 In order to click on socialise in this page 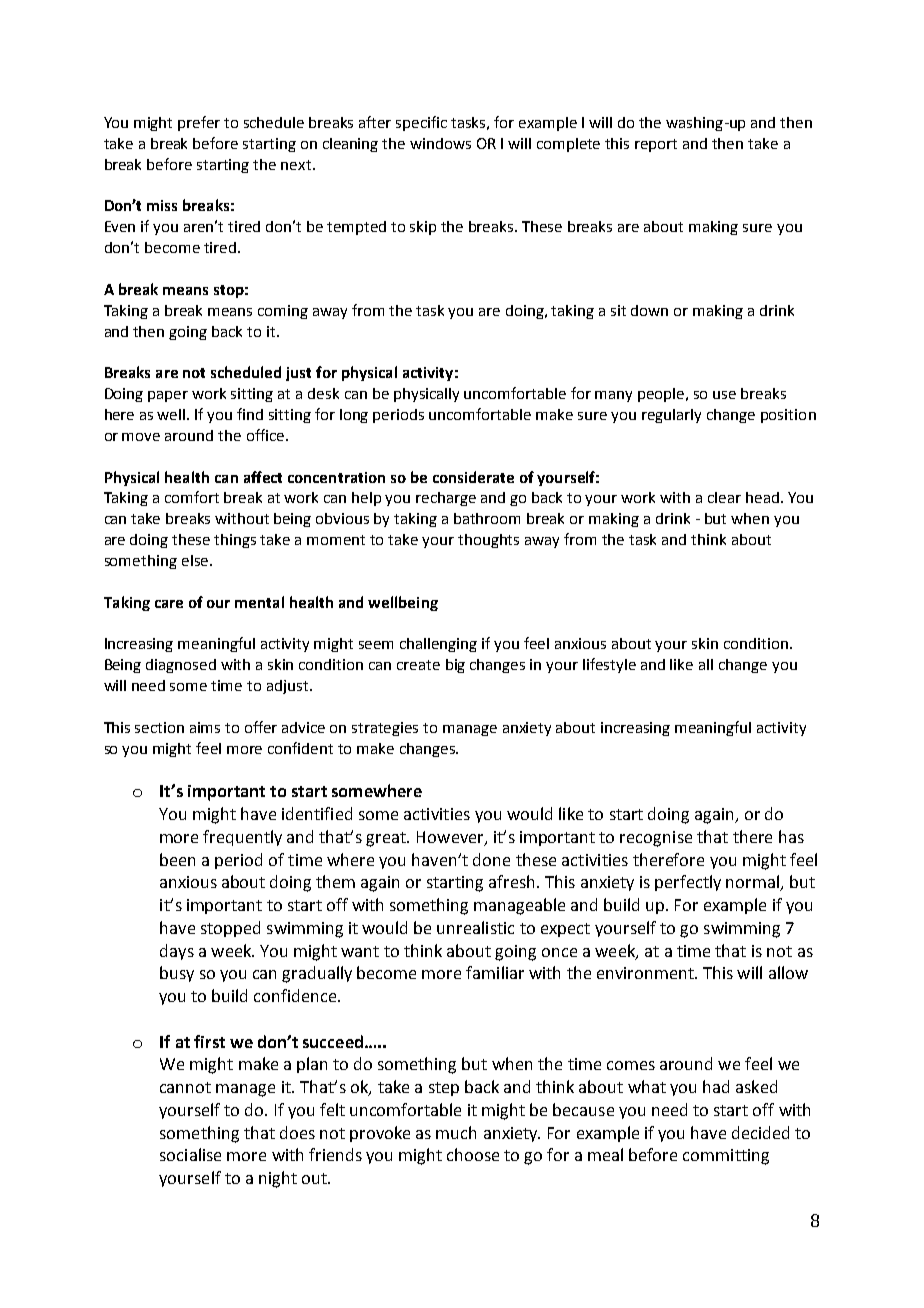, I will do `click(190, 1154)`.
